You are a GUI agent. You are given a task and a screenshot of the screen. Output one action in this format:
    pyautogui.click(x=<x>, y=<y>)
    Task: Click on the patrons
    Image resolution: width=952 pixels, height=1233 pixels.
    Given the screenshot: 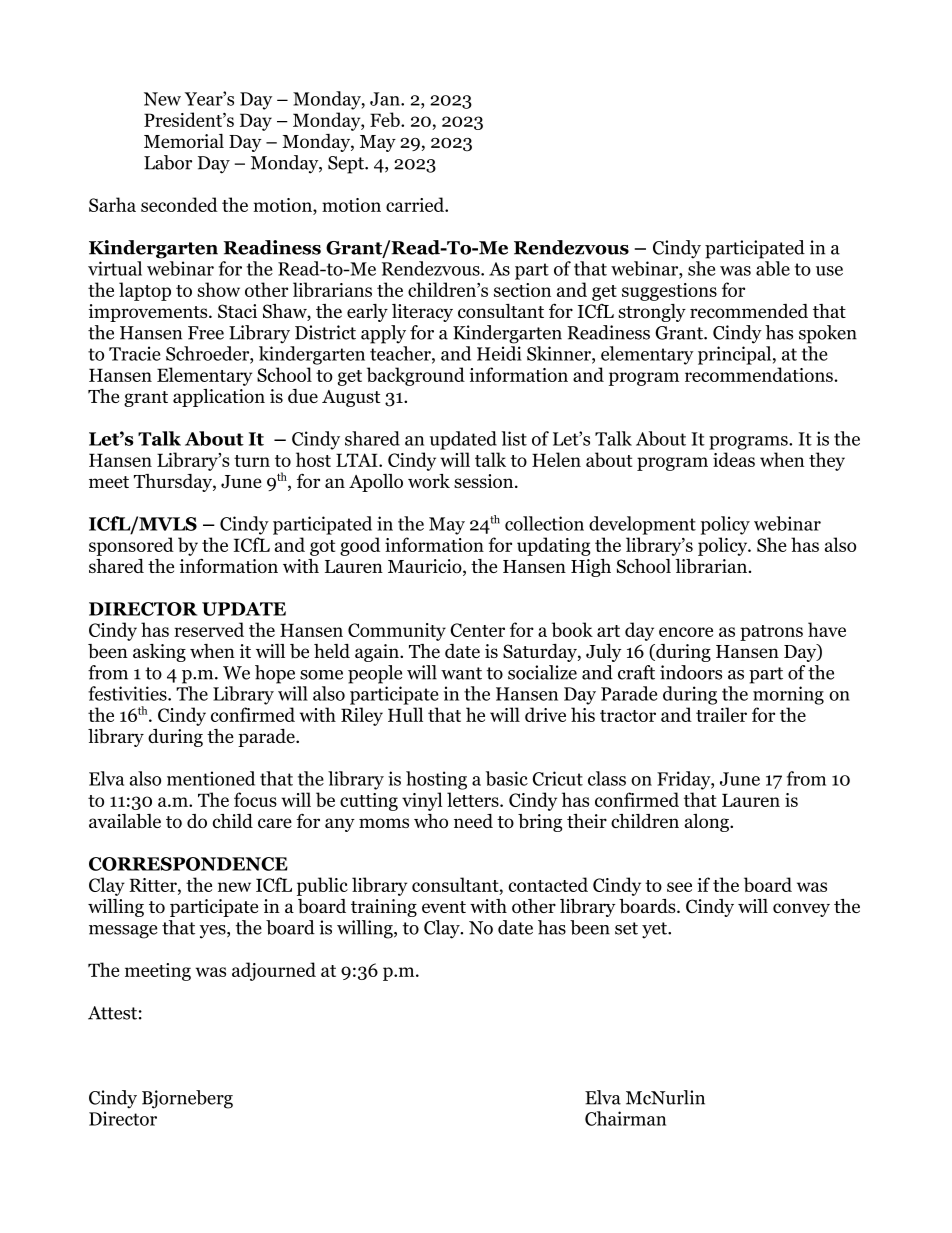 What is the action you would take?
    pyautogui.click(x=771, y=633)
